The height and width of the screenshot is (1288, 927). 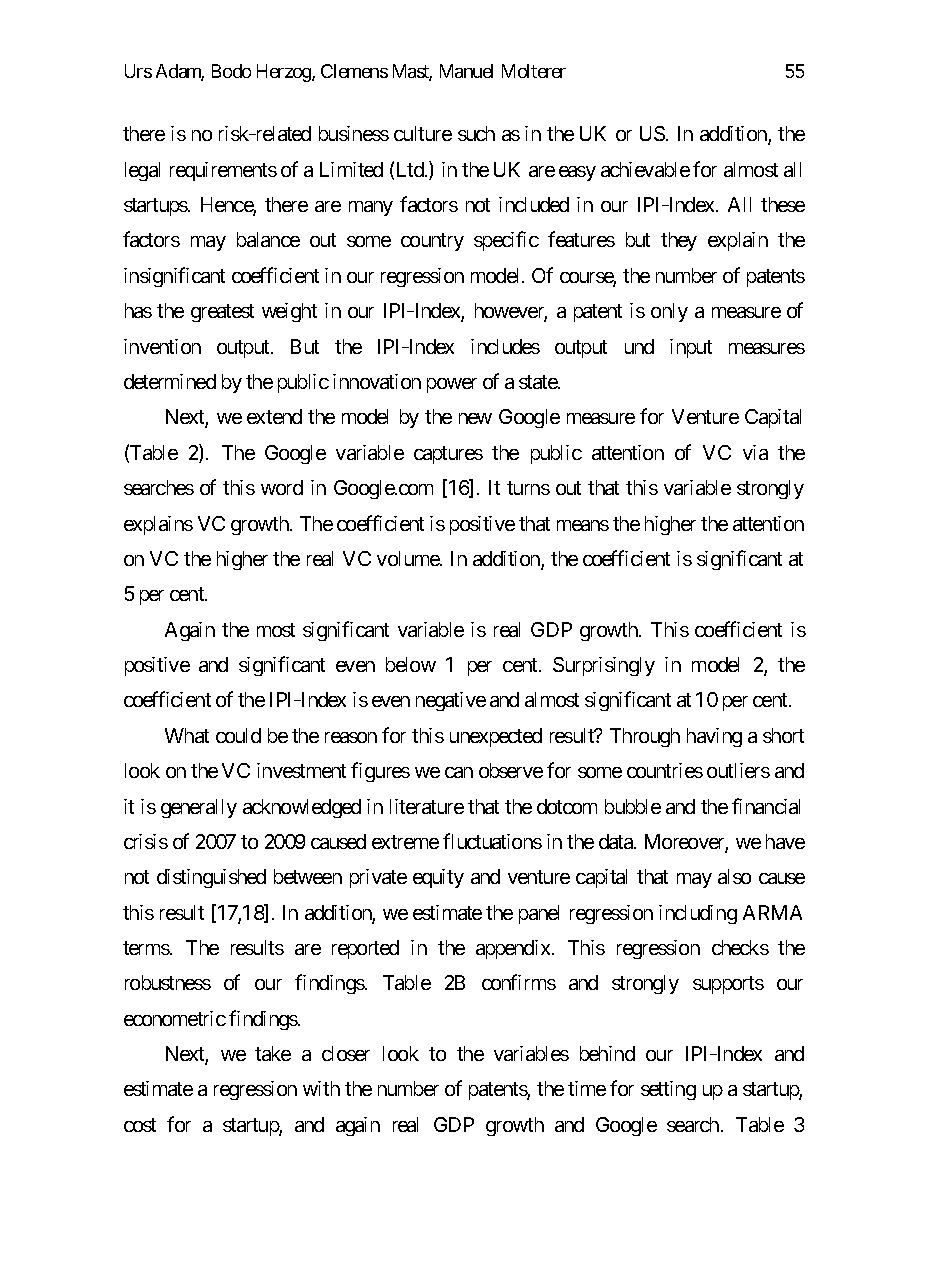 What do you see at coordinates (505, 346) in the screenshot?
I see `includes` at bounding box center [505, 346].
